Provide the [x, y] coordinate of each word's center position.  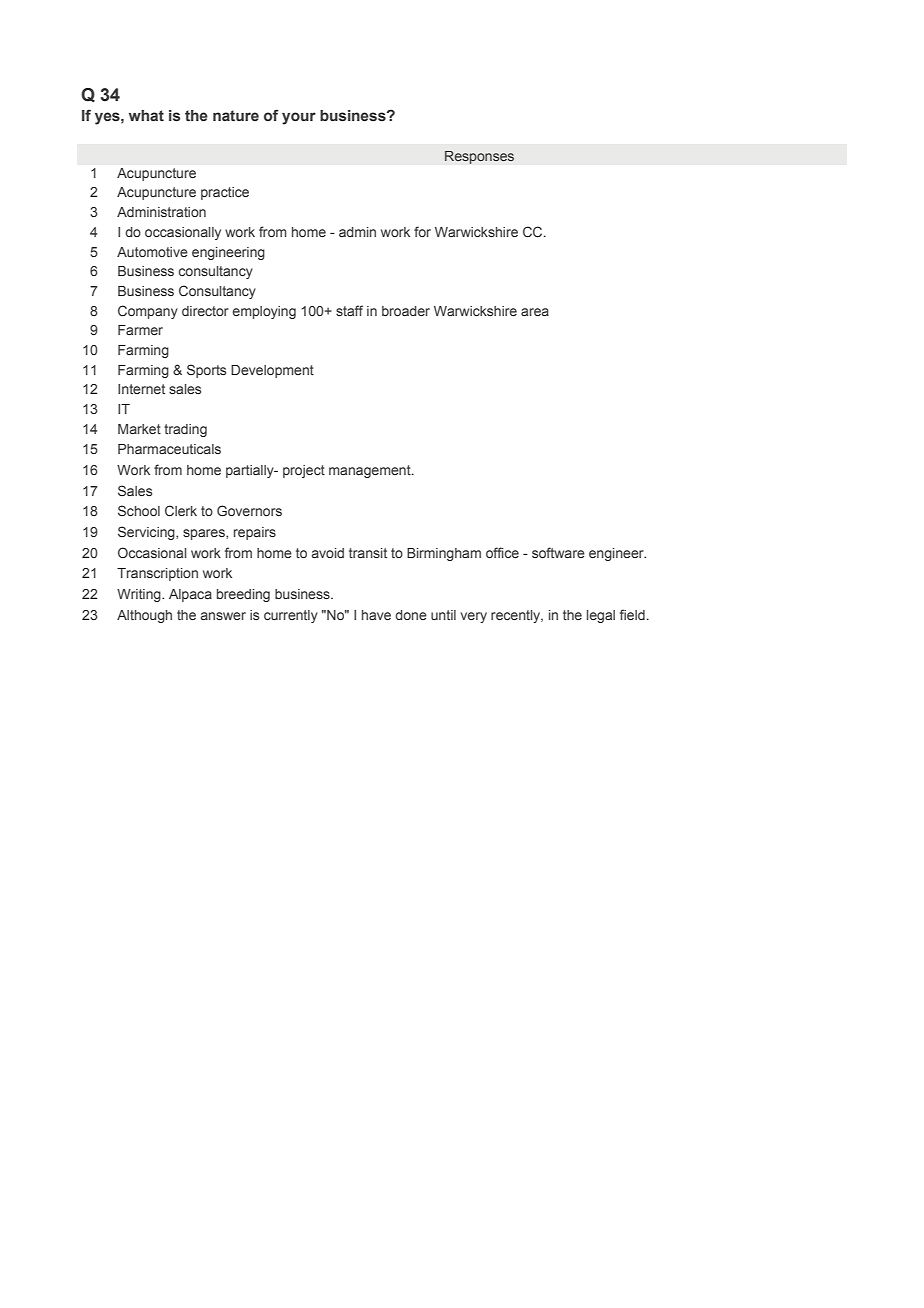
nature [236, 115]
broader [406, 311]
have [376, 615]
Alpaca [190, 595]
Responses [479, 157]
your [299, 118]
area [535, 312]
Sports [206, 371]
